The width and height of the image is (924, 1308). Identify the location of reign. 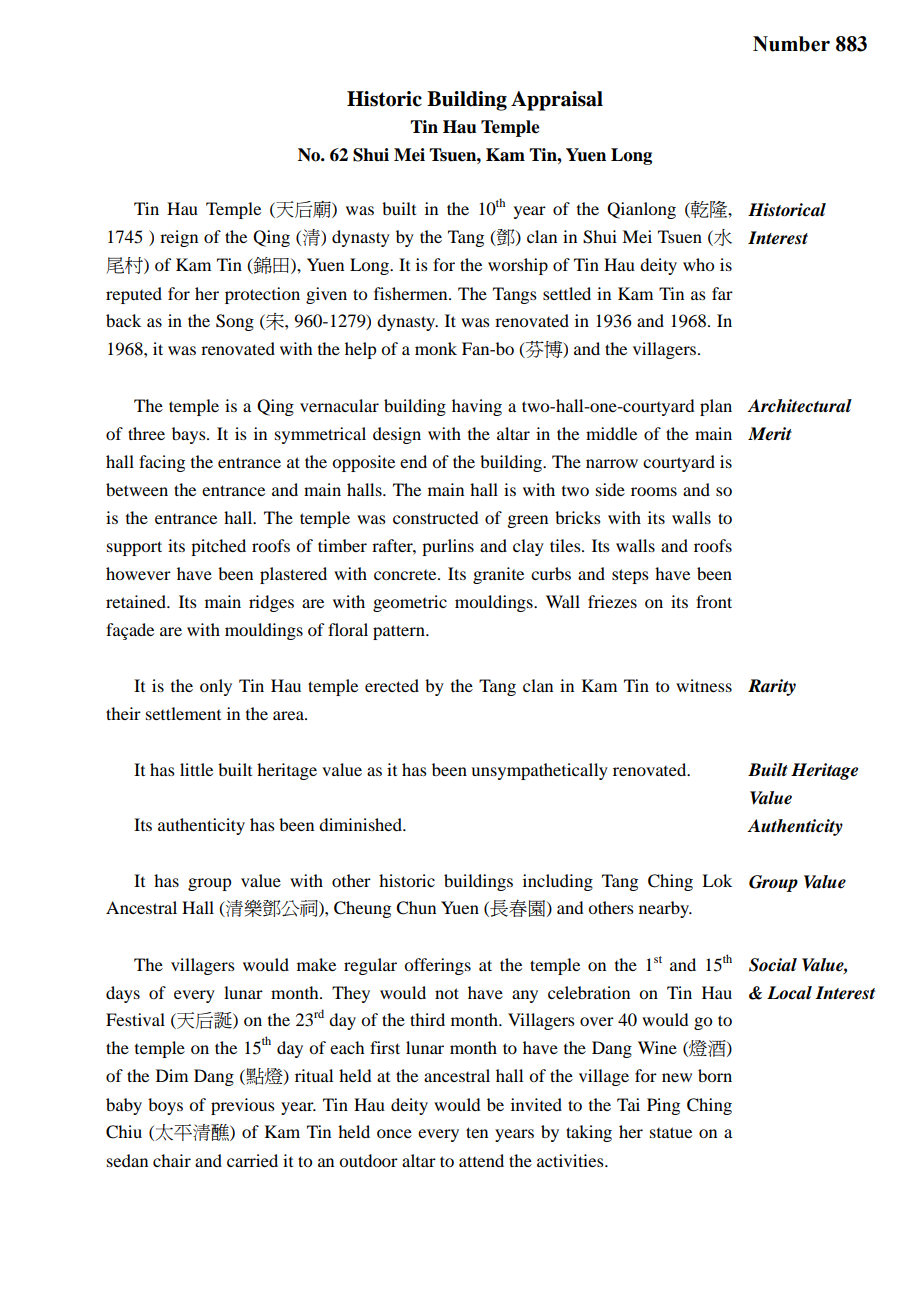
(179, 238).
